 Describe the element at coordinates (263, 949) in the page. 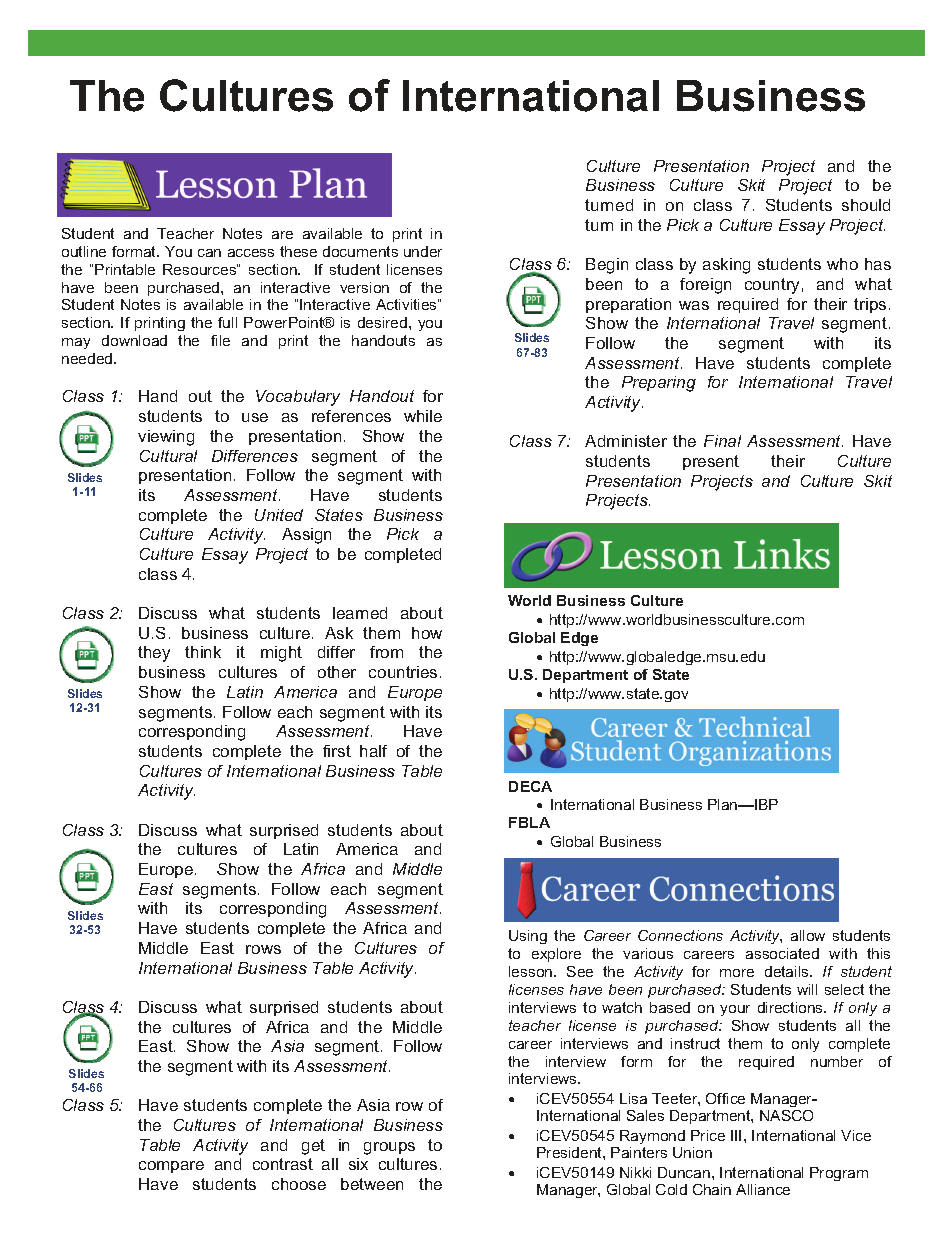

I see `rows` at that location.
